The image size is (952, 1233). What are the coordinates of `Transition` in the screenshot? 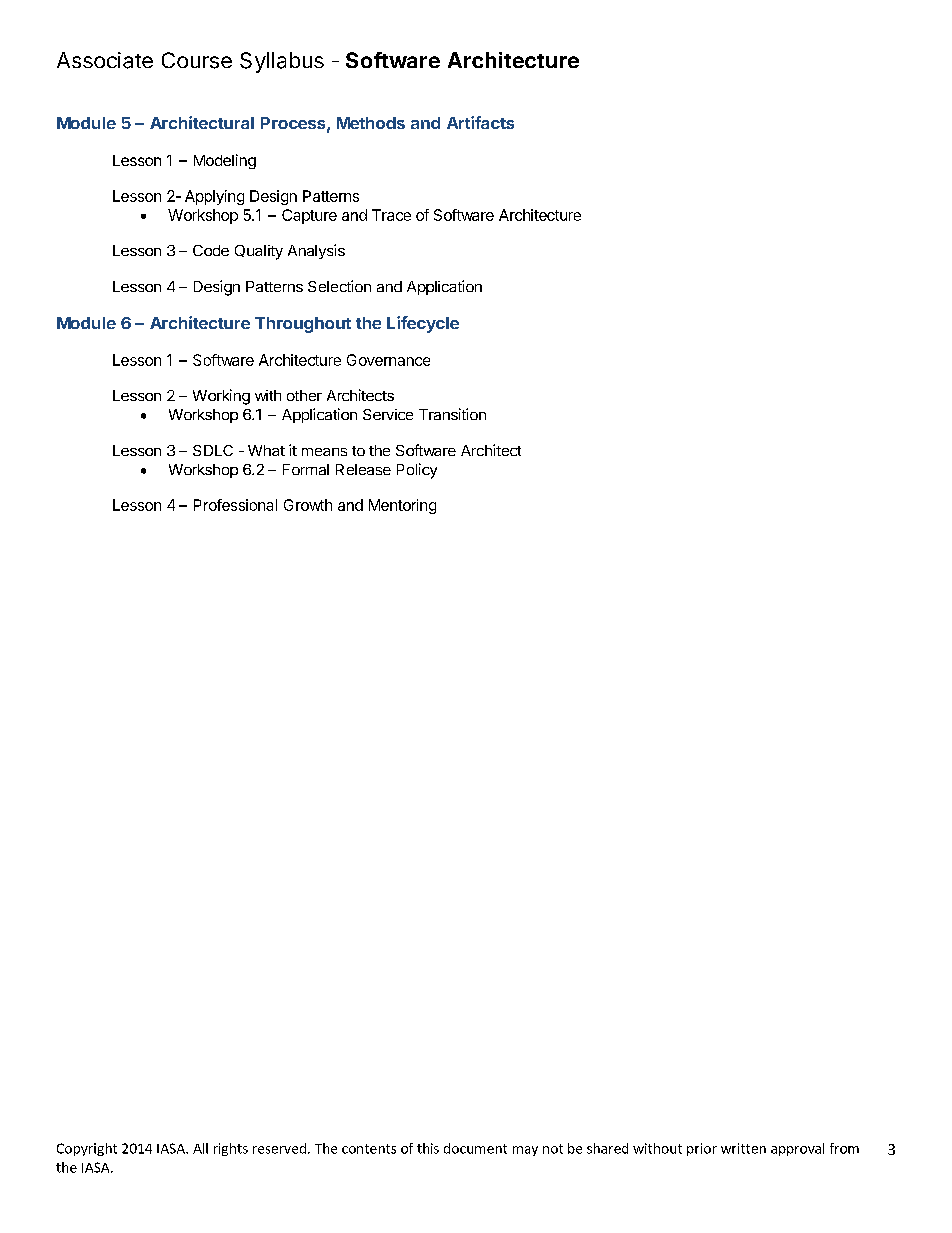 It's located at (452, 414).
